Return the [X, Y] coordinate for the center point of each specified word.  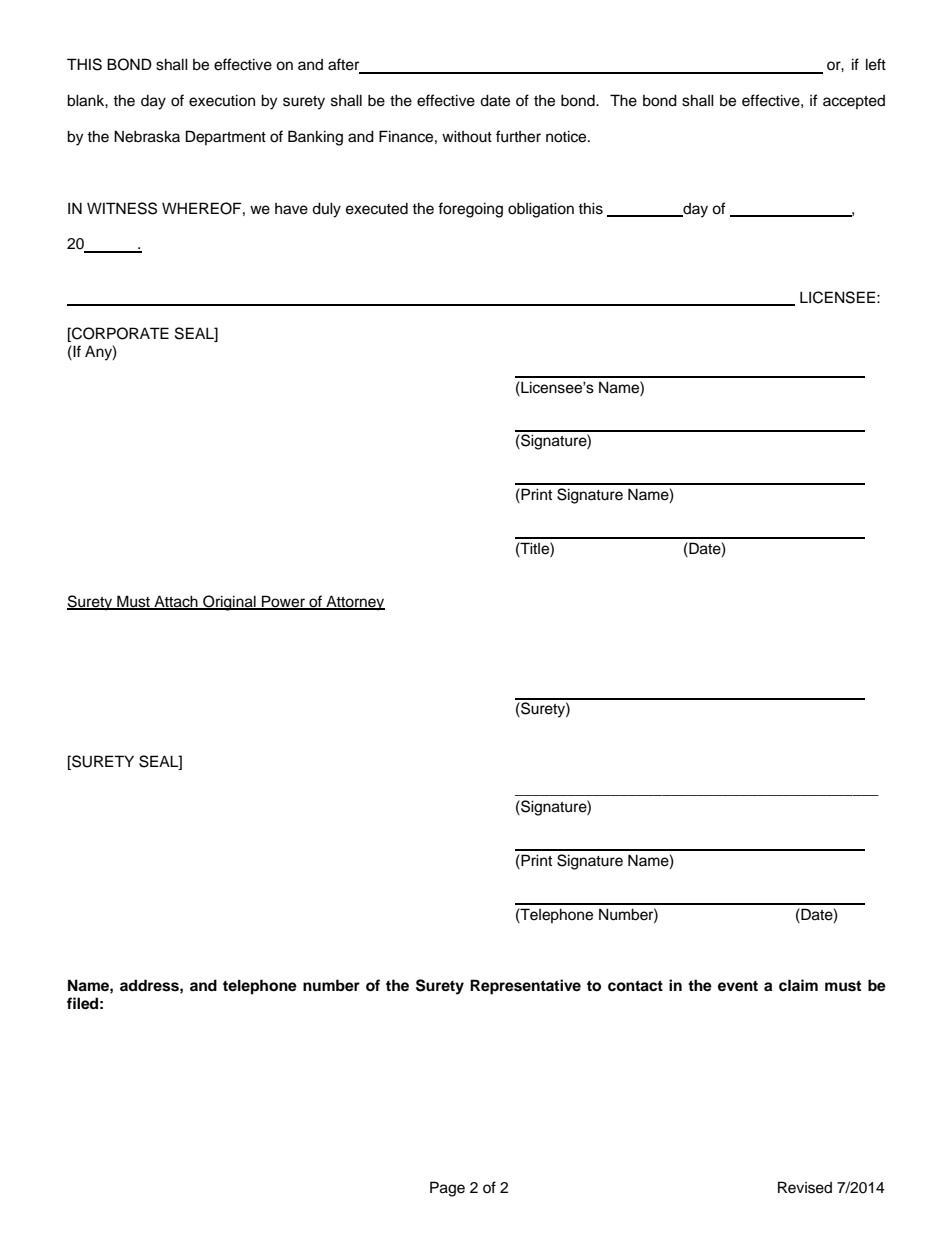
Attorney [354, 603]
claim [798, 985]
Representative [525, 987]
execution [222, 100]
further [518, 136]
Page [447, 1189]
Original [229, 603]
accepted [854, 102]
